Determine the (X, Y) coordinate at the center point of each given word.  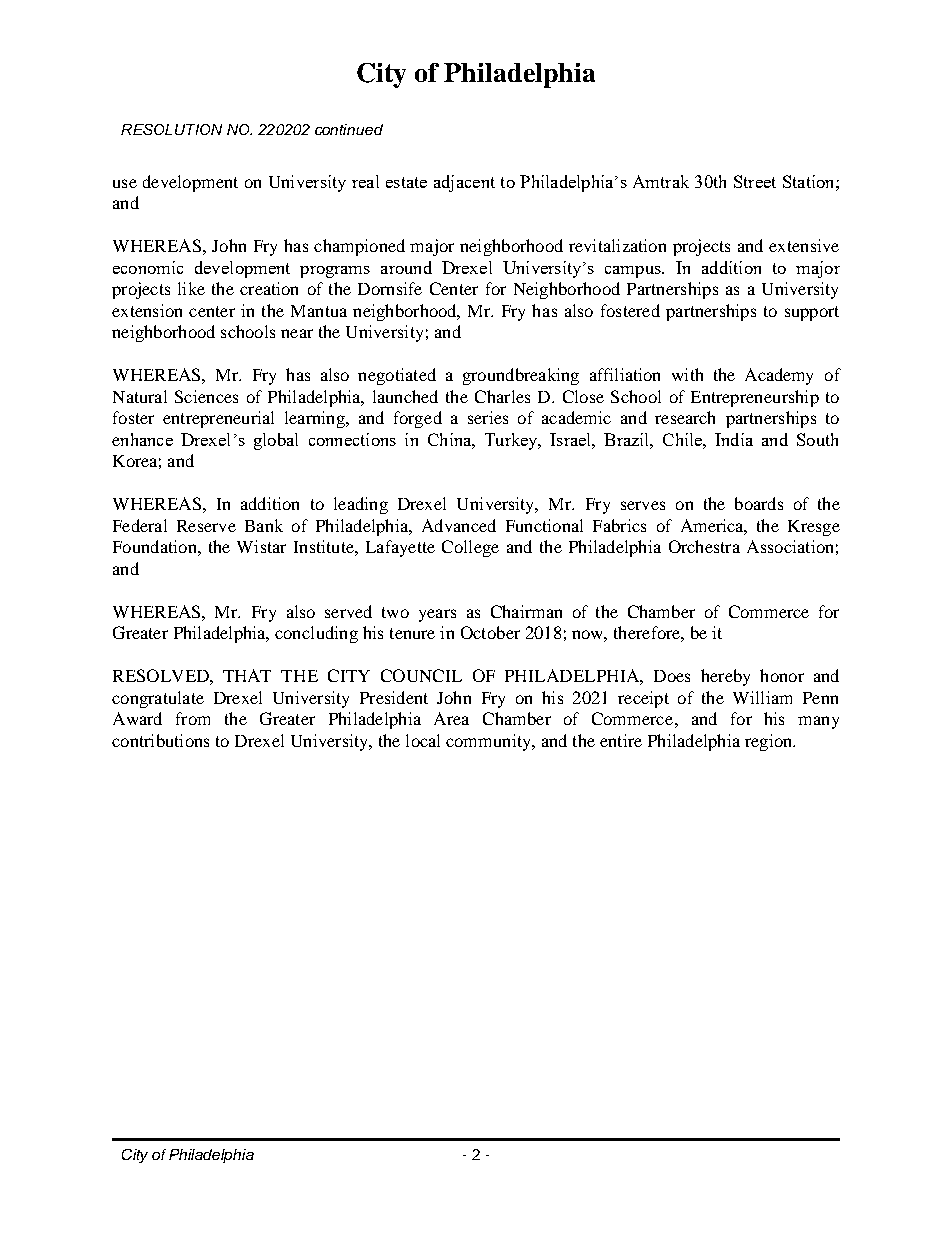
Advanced (459, 525)
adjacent (464, 183)
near (297, 333)
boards (759, 503)
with (687, 374)
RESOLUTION (171, 129)
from (193, 718)
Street (755, 181)
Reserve (206, 526)
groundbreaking (521, 376)
